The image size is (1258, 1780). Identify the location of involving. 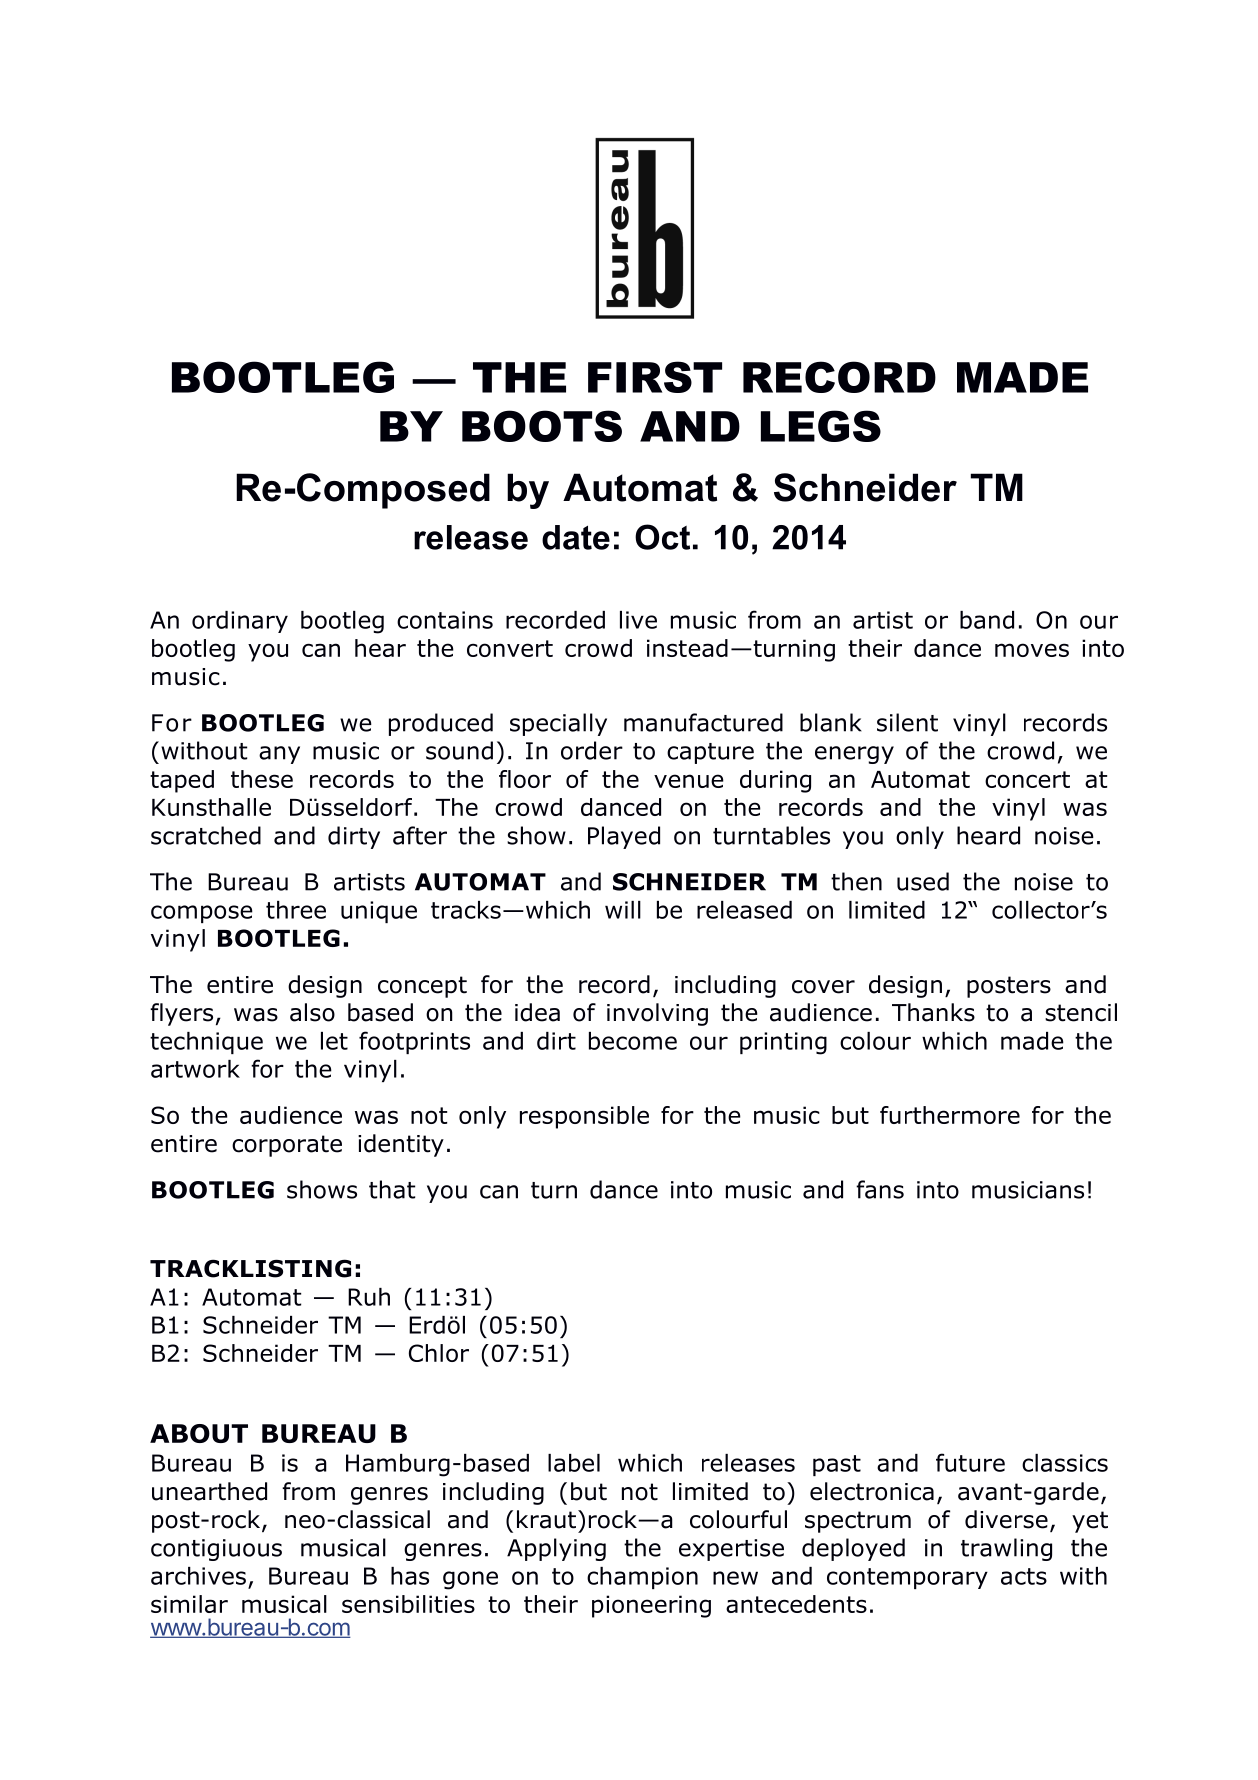
(657, 1014).
